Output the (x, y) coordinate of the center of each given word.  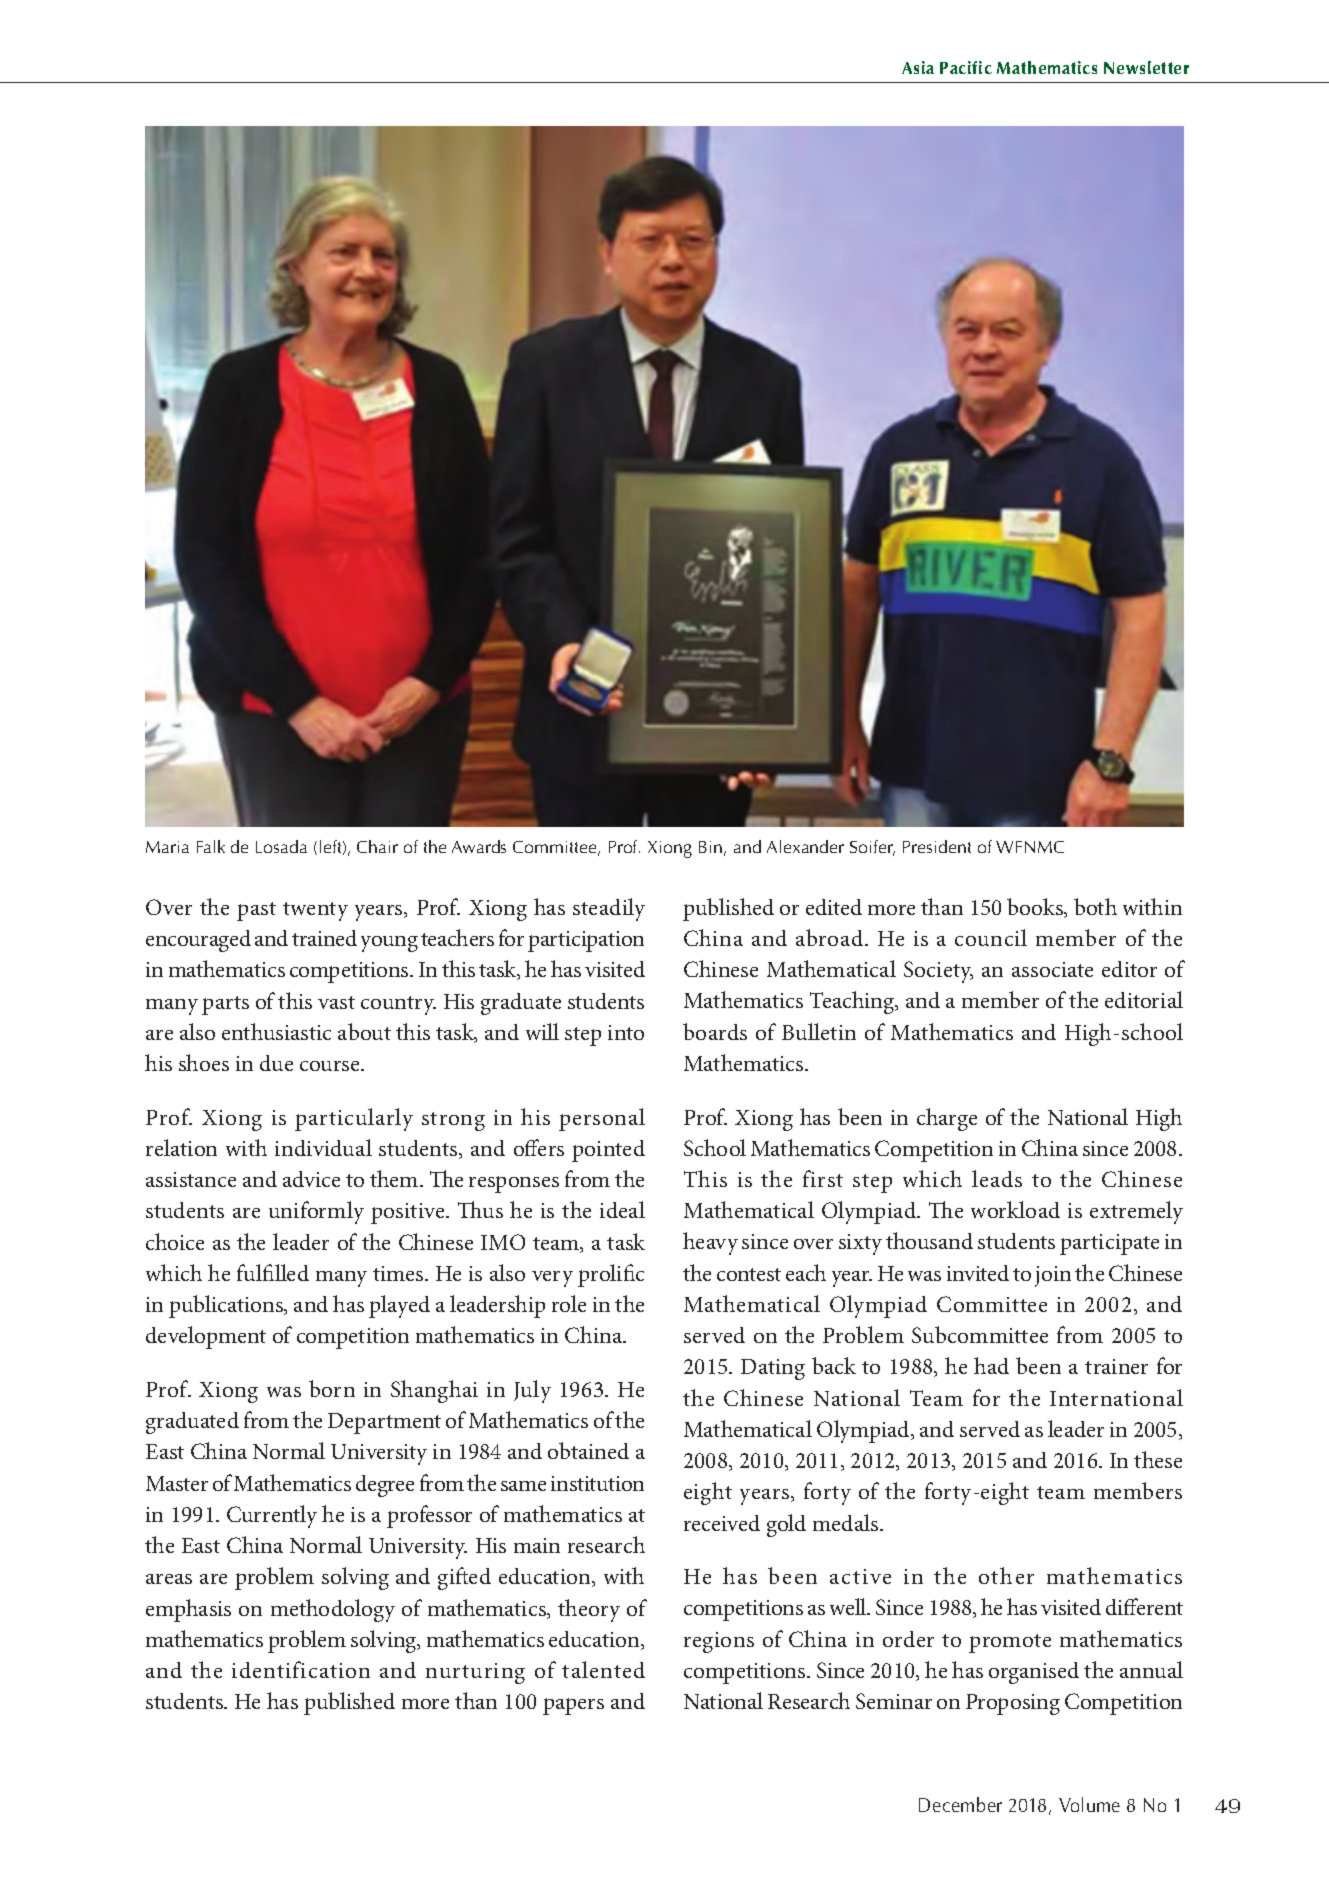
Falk (211, 846)
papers (573, 1706)
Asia (918, 67)
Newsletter (1146, 67)
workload (1015, 1209)
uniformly (316, 1212)
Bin (710, 847)
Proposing (1013, 1704)
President (937, 846)
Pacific (966, 67)
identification (301, 1669)
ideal (622, 1209)
